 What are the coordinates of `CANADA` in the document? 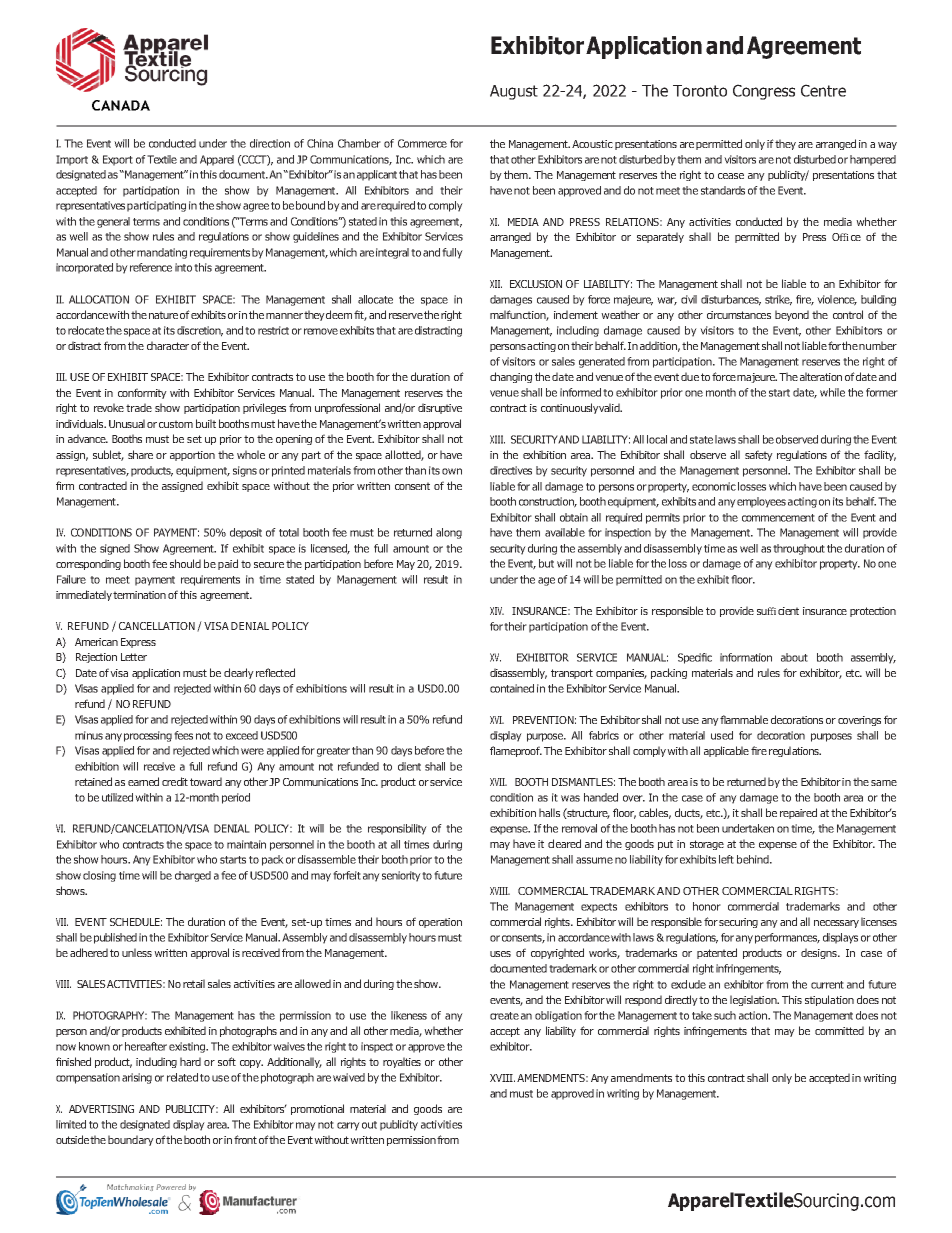 It's located at (121, 105).
